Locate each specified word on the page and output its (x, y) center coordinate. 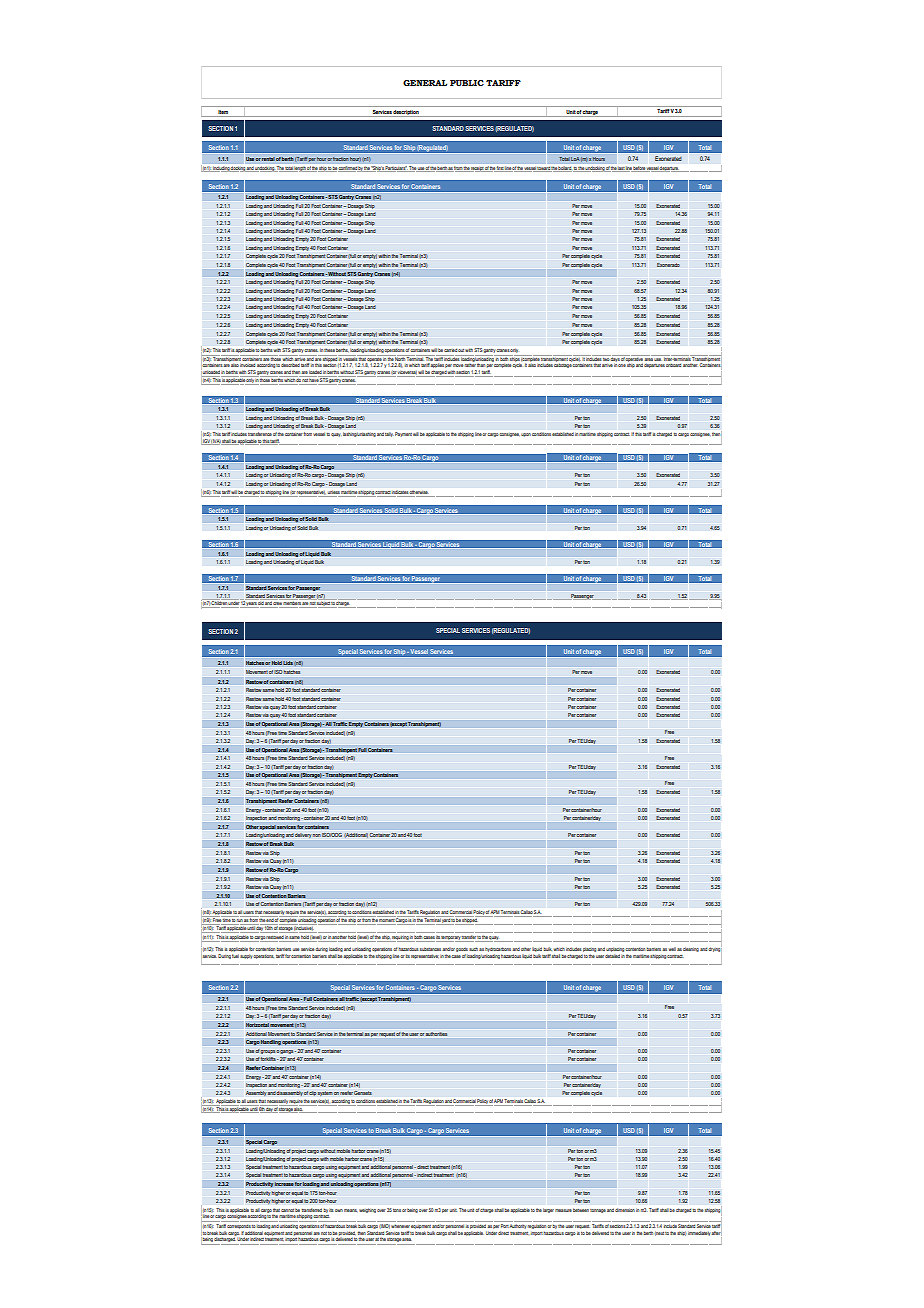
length (300, 169)
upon (526, 435)
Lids (288, 663)
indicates (400, 493)
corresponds (239, 1227)
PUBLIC (467, 83)
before (639, 169)
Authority (518, 1226)
